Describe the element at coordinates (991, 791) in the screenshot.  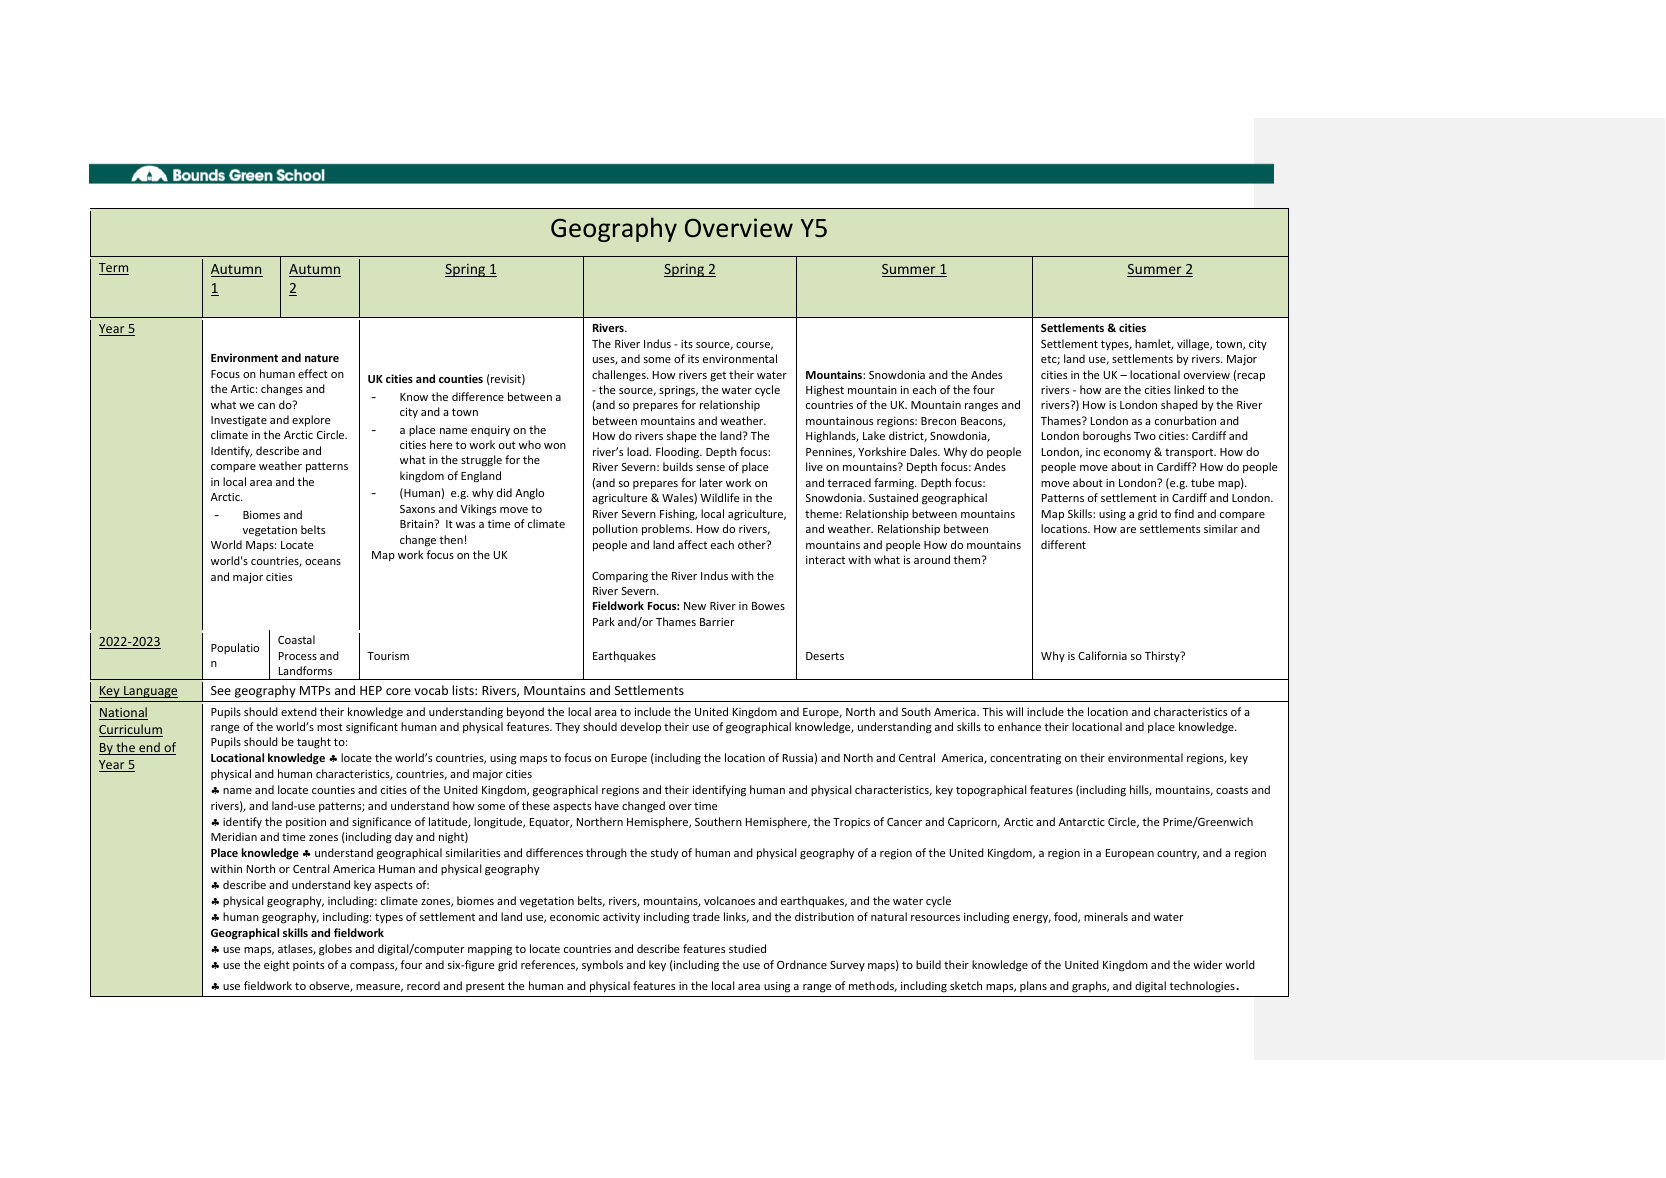
I see `topographical` at that location.
